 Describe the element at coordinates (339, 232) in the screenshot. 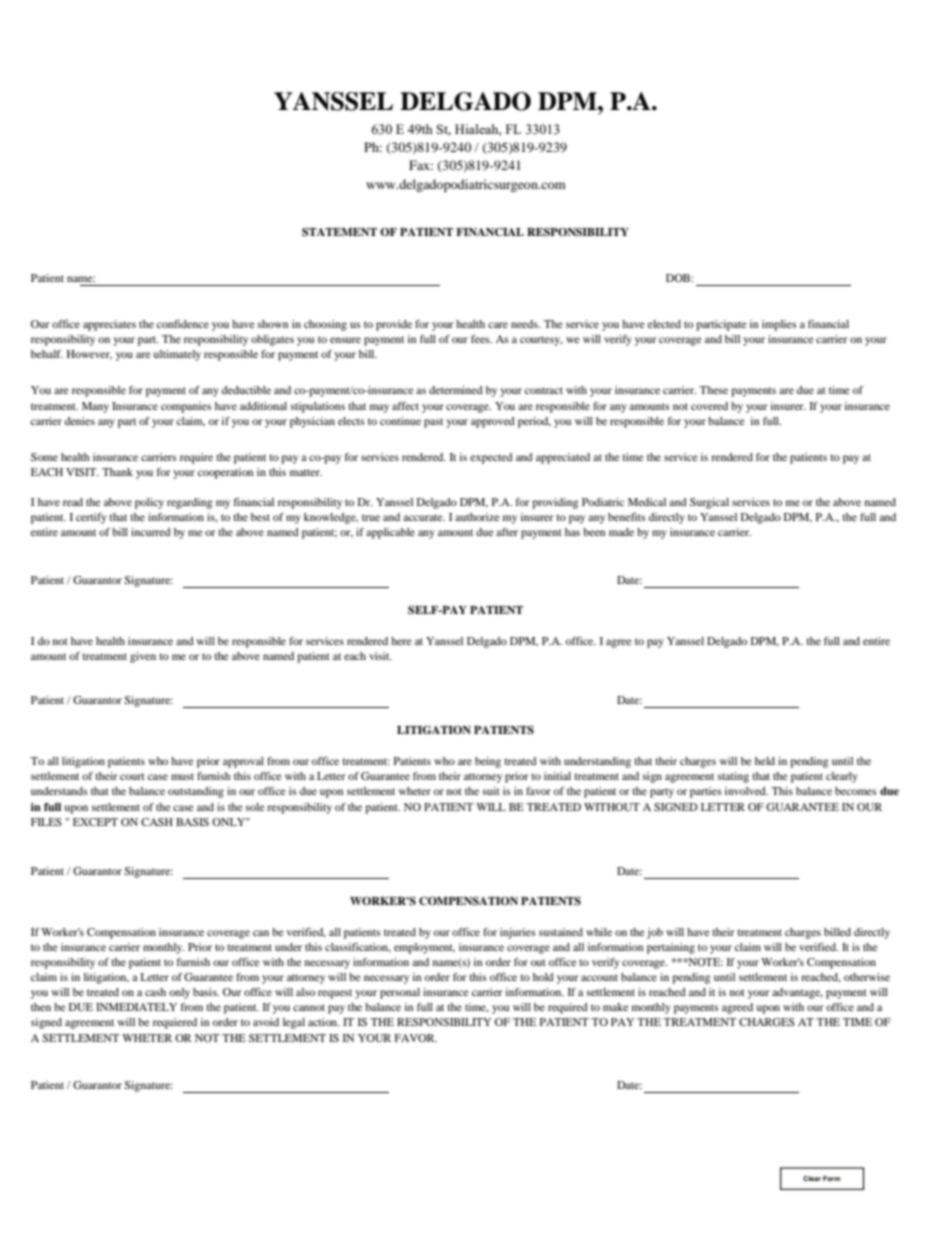

I see `STATEMENT` at that location.
